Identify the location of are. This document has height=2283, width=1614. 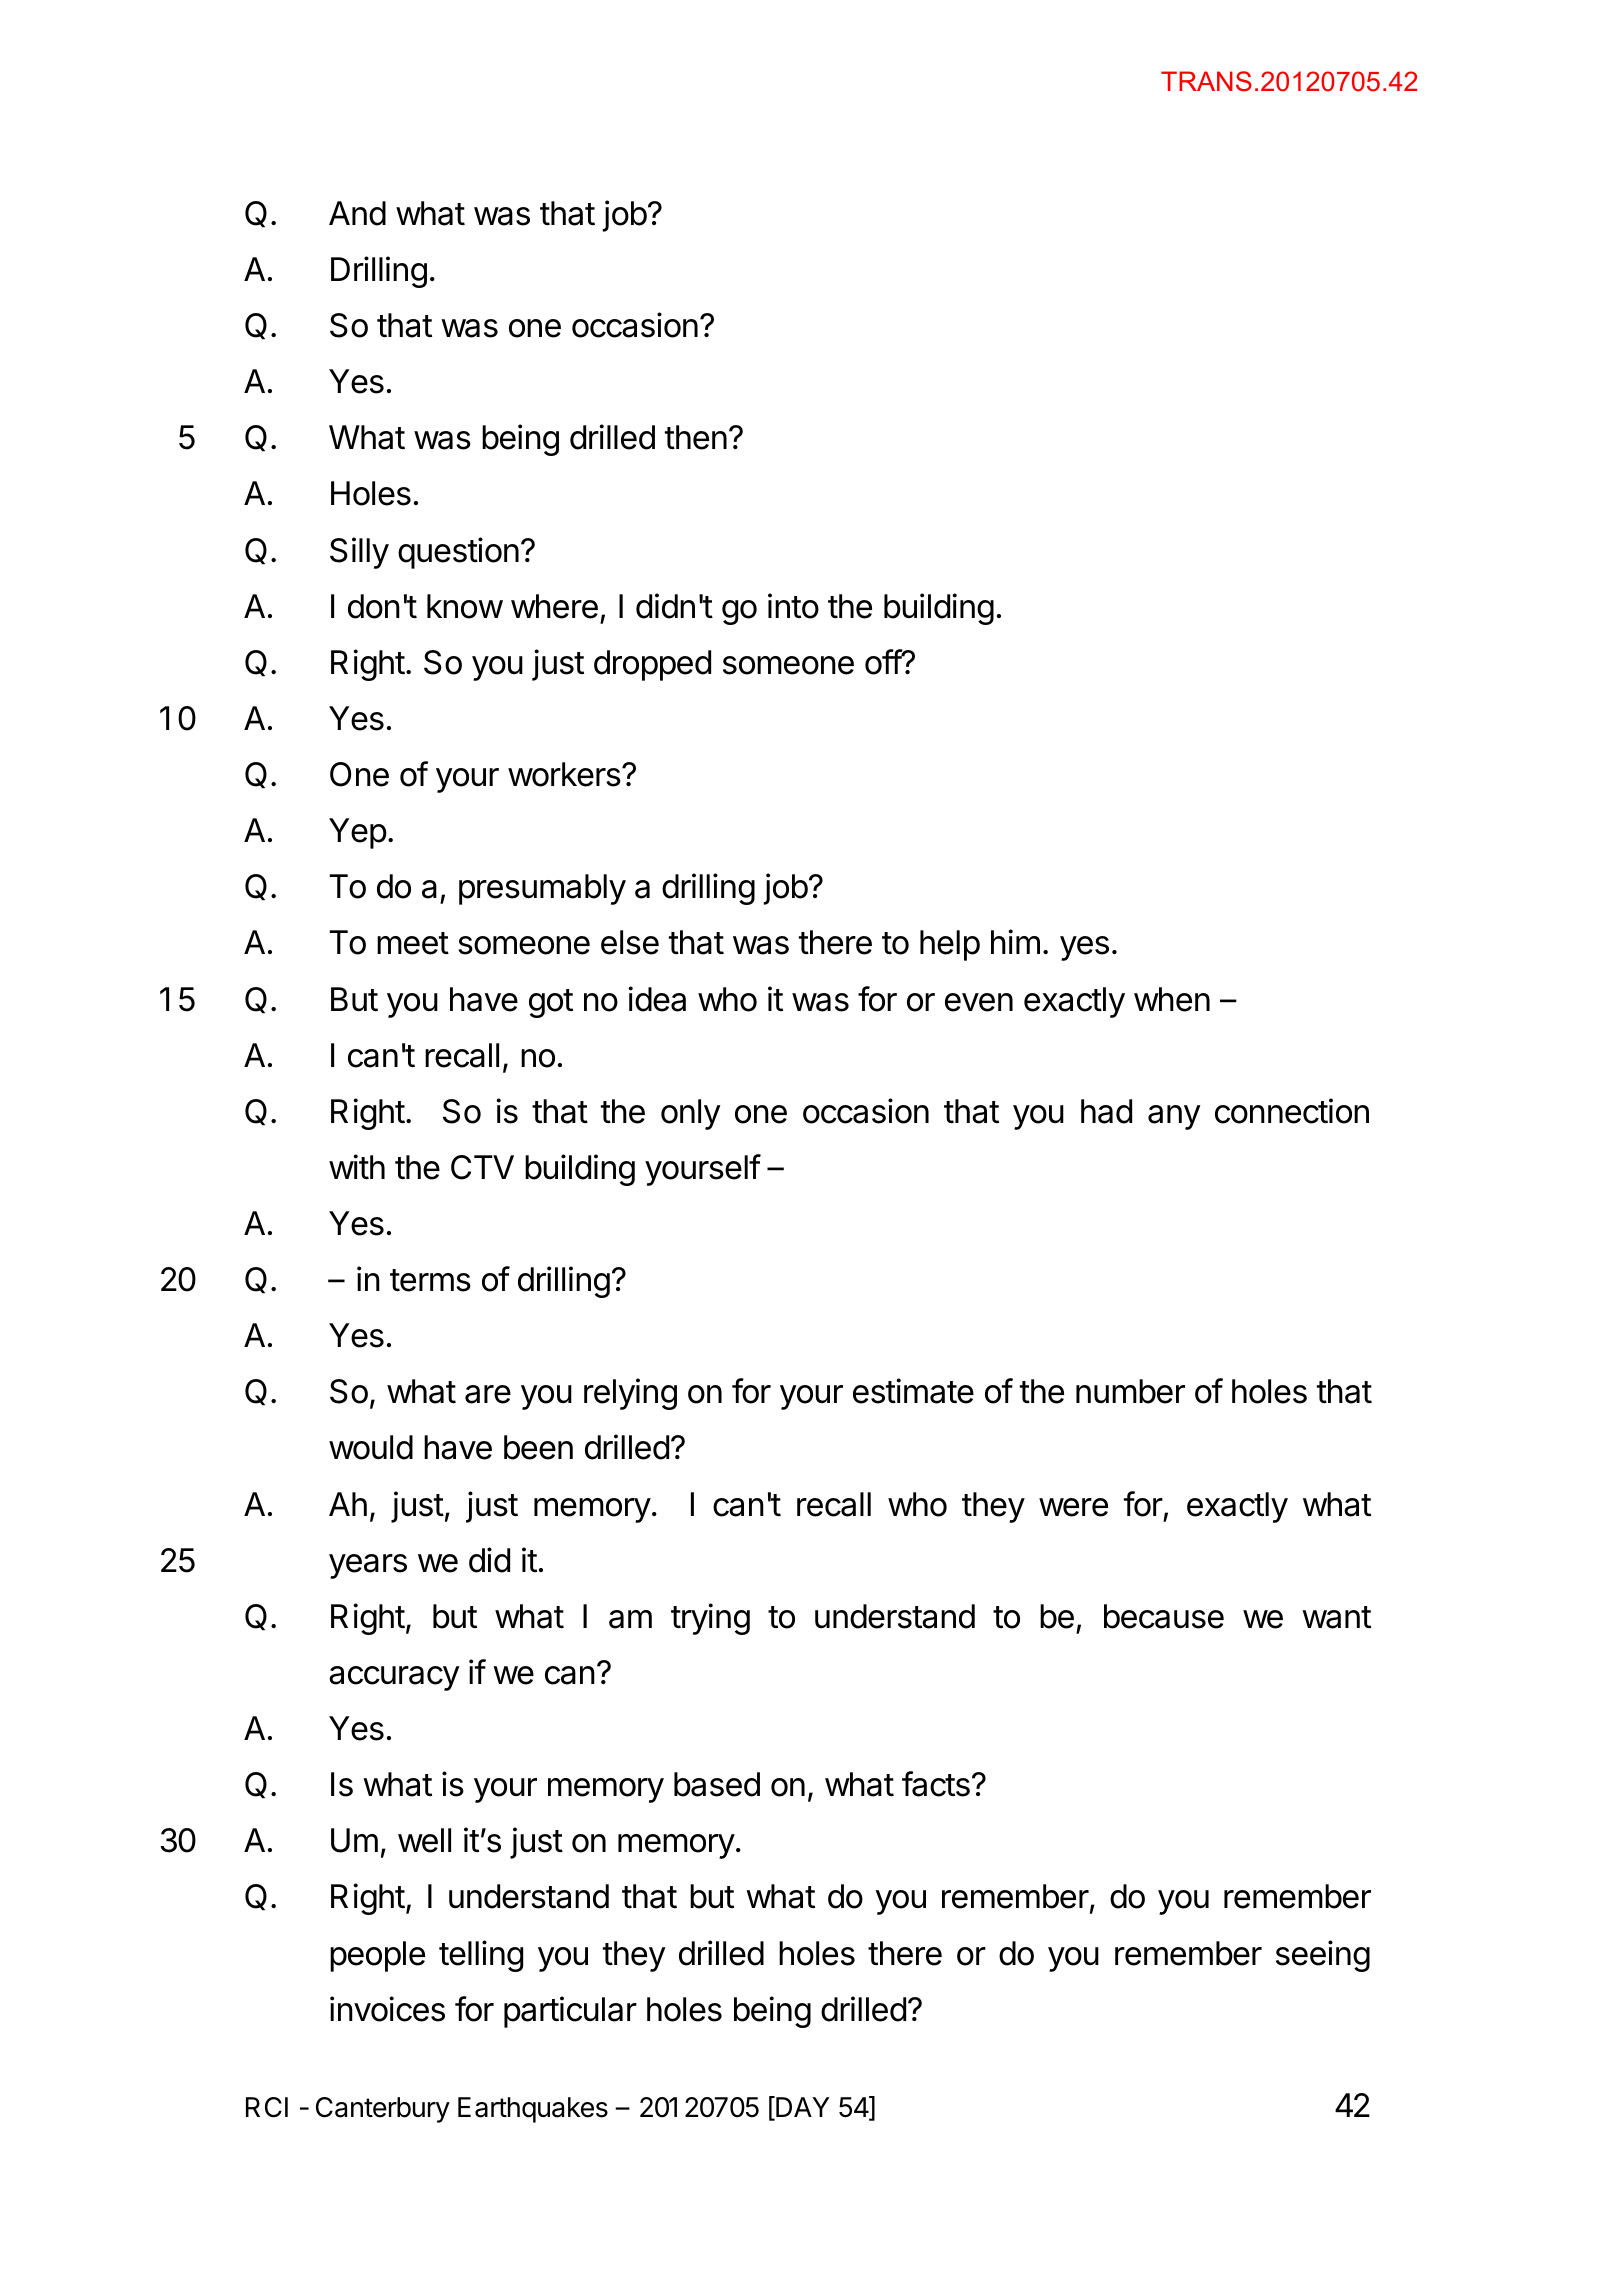
(488, 1394).
